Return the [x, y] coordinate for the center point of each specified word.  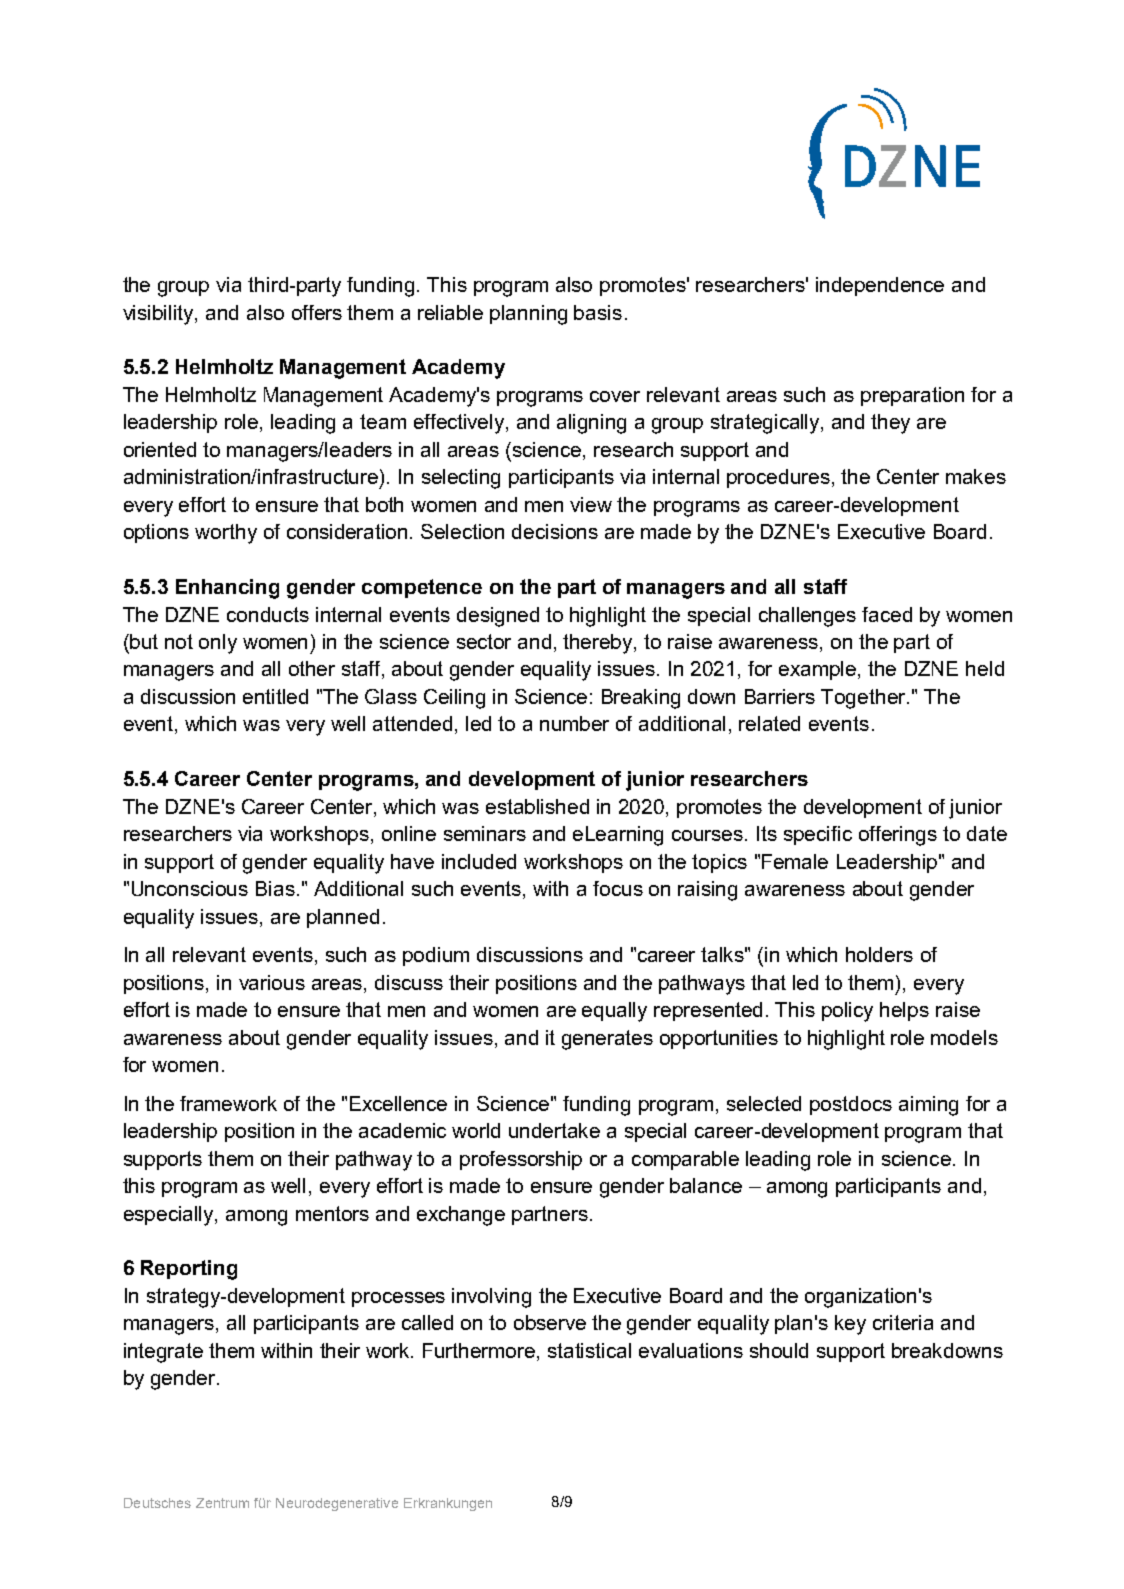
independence [880, 286]
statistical [589, 1350]
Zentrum [222, 1503]
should [779, 1350]
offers [317, 312]
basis [598, 312]
